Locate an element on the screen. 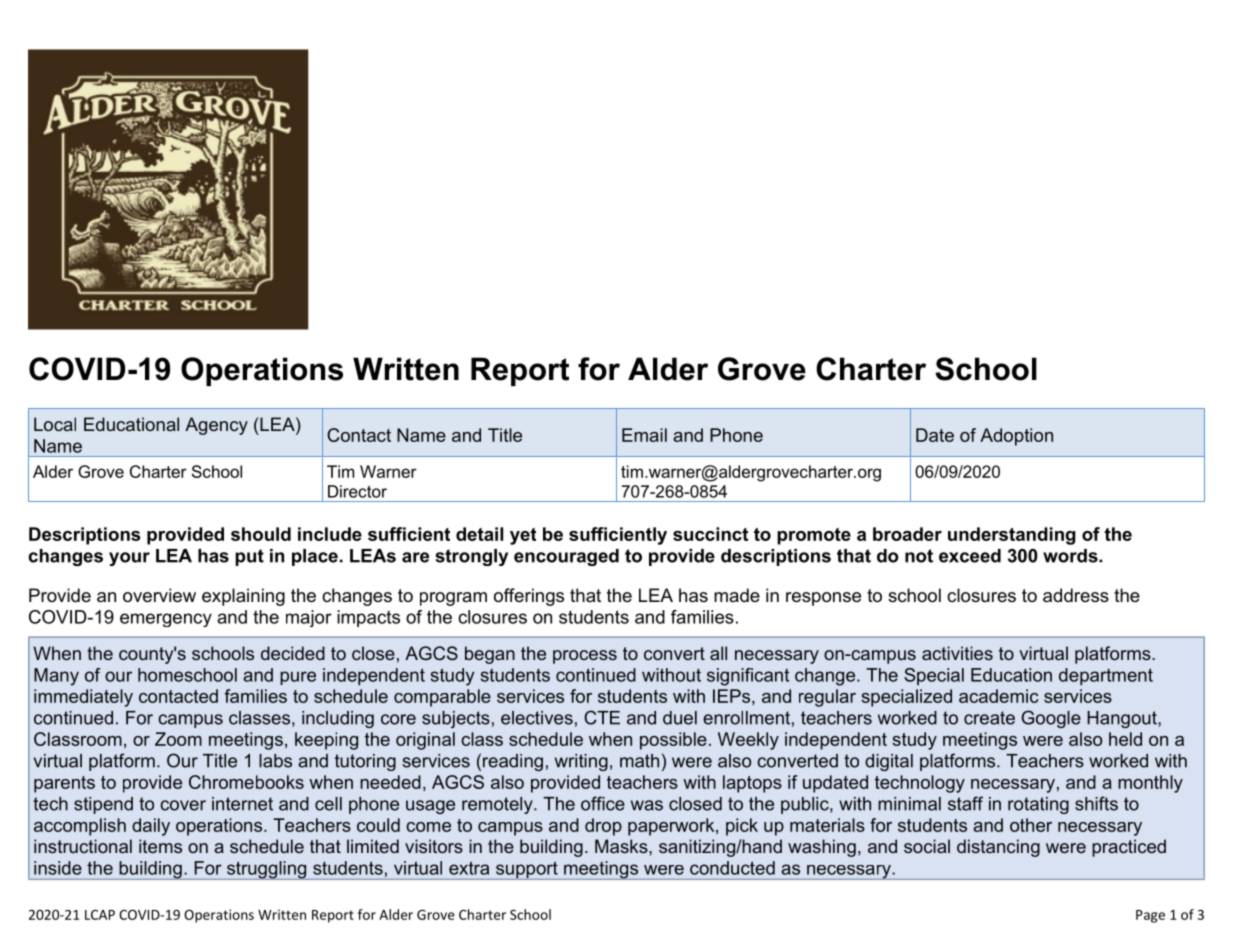 The image size is (1233, 952). Zoom is located at coordinates (178, 739).
